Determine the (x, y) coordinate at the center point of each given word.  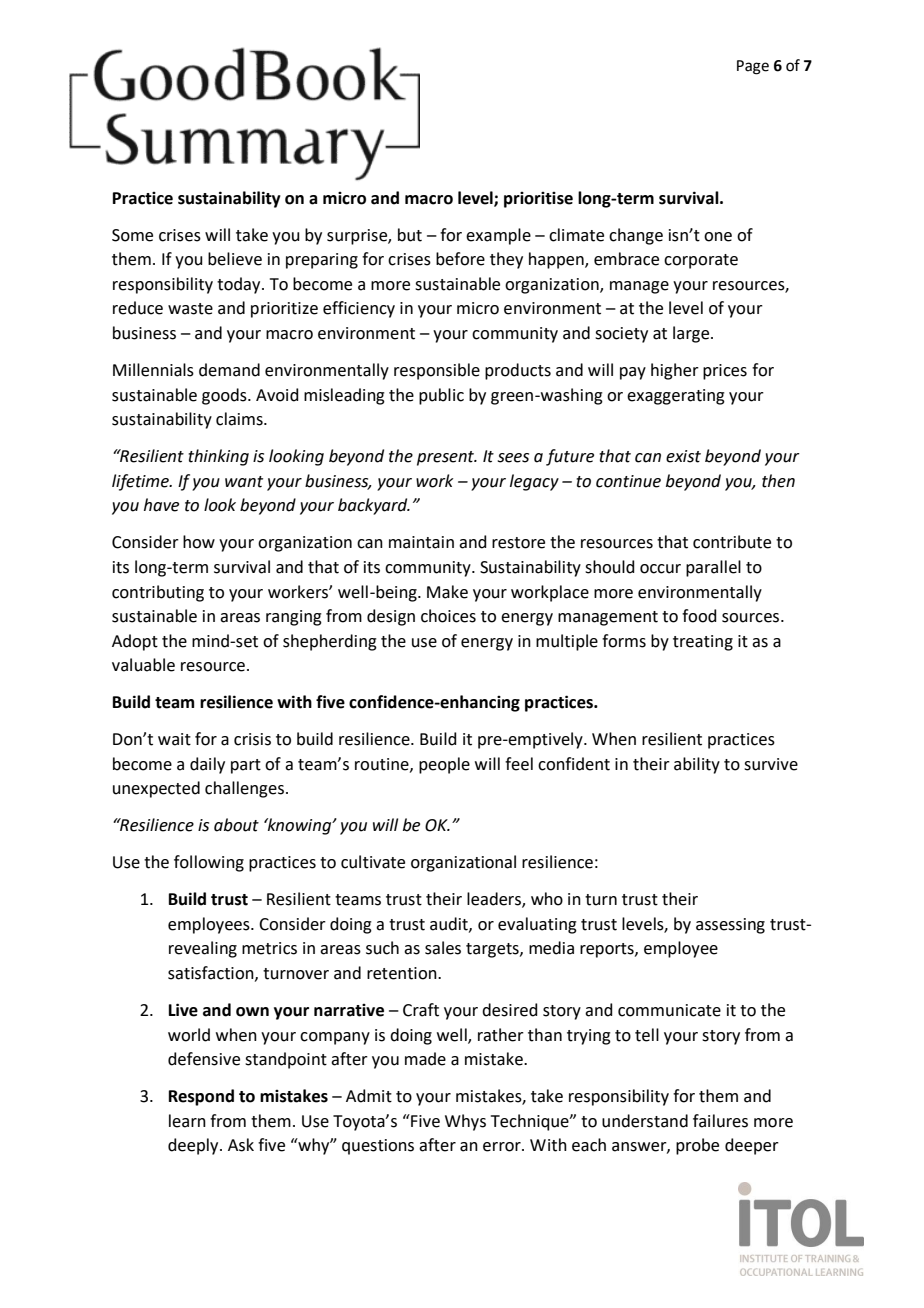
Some (132, 235)
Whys (465, 1122)
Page (753, 67)
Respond (201, 1097)
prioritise (538, 200)
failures (720, 1121)
